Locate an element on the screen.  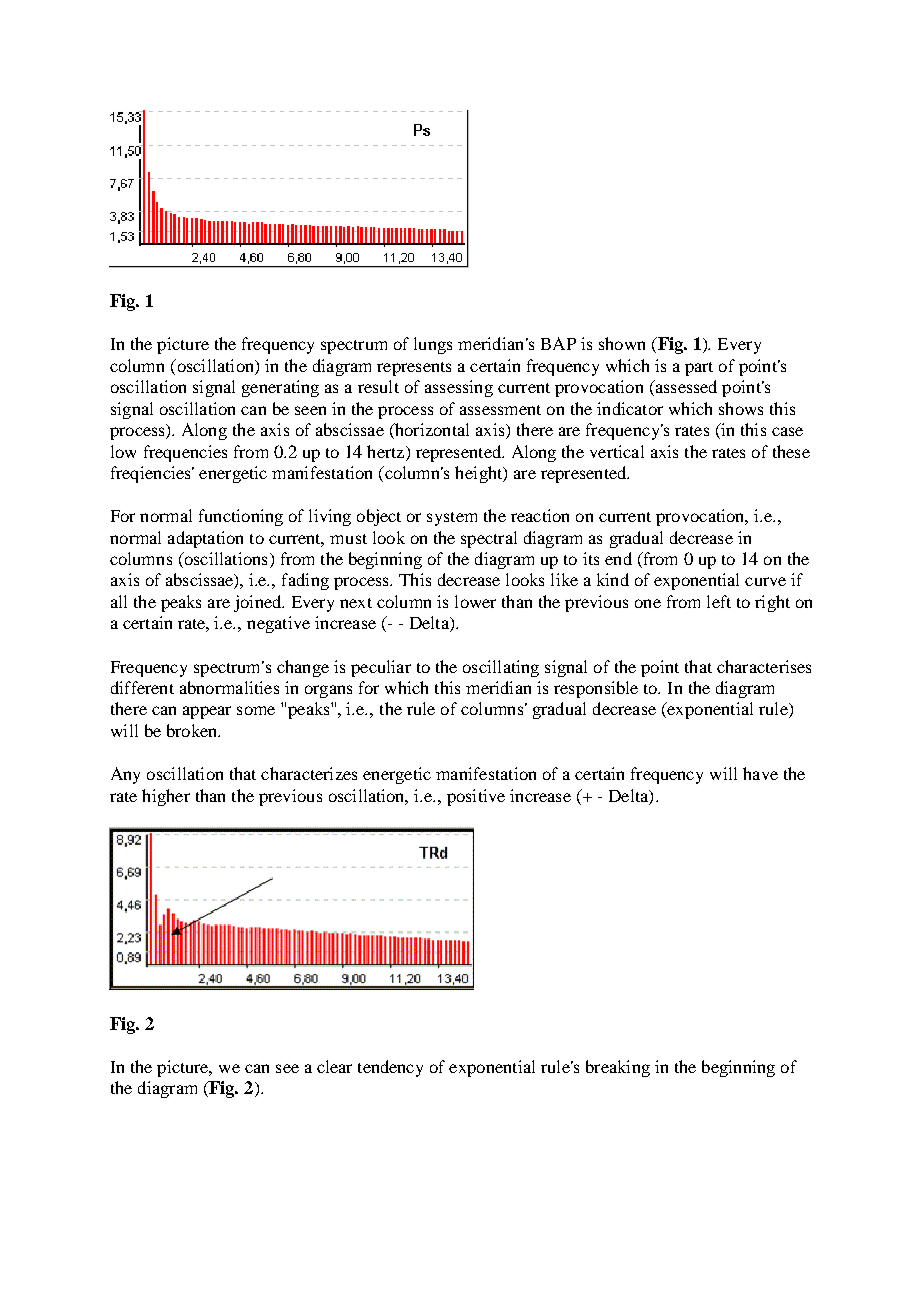
part is located at coordinates (699, 369).
